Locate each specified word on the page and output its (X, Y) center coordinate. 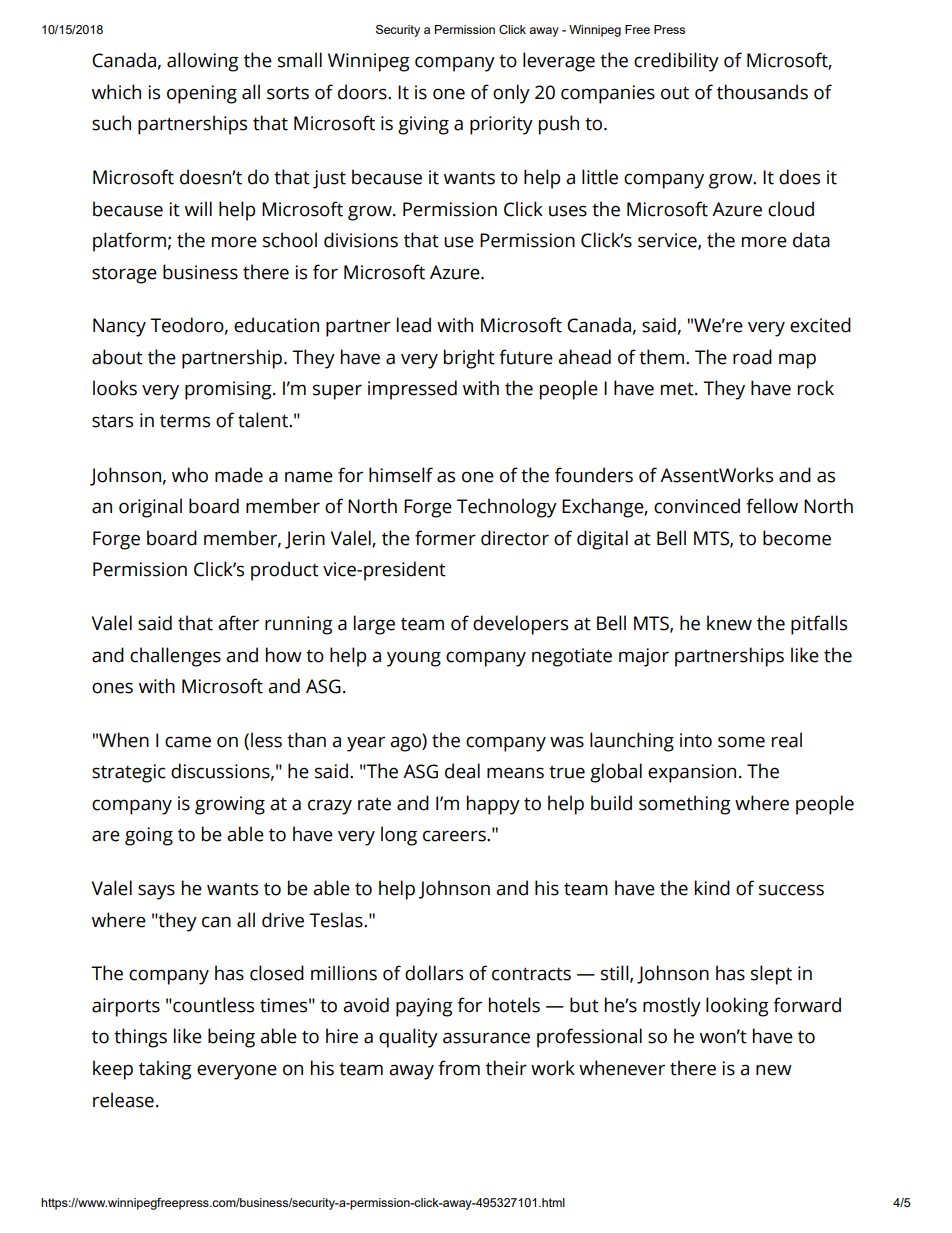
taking (165, 1070)
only (511, 94)
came (188, 742)
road (752, 357)
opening (202, 94)
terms (185, 421)
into (696, 740)
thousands (762, 92)
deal (462, 771)
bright (469, 359)
